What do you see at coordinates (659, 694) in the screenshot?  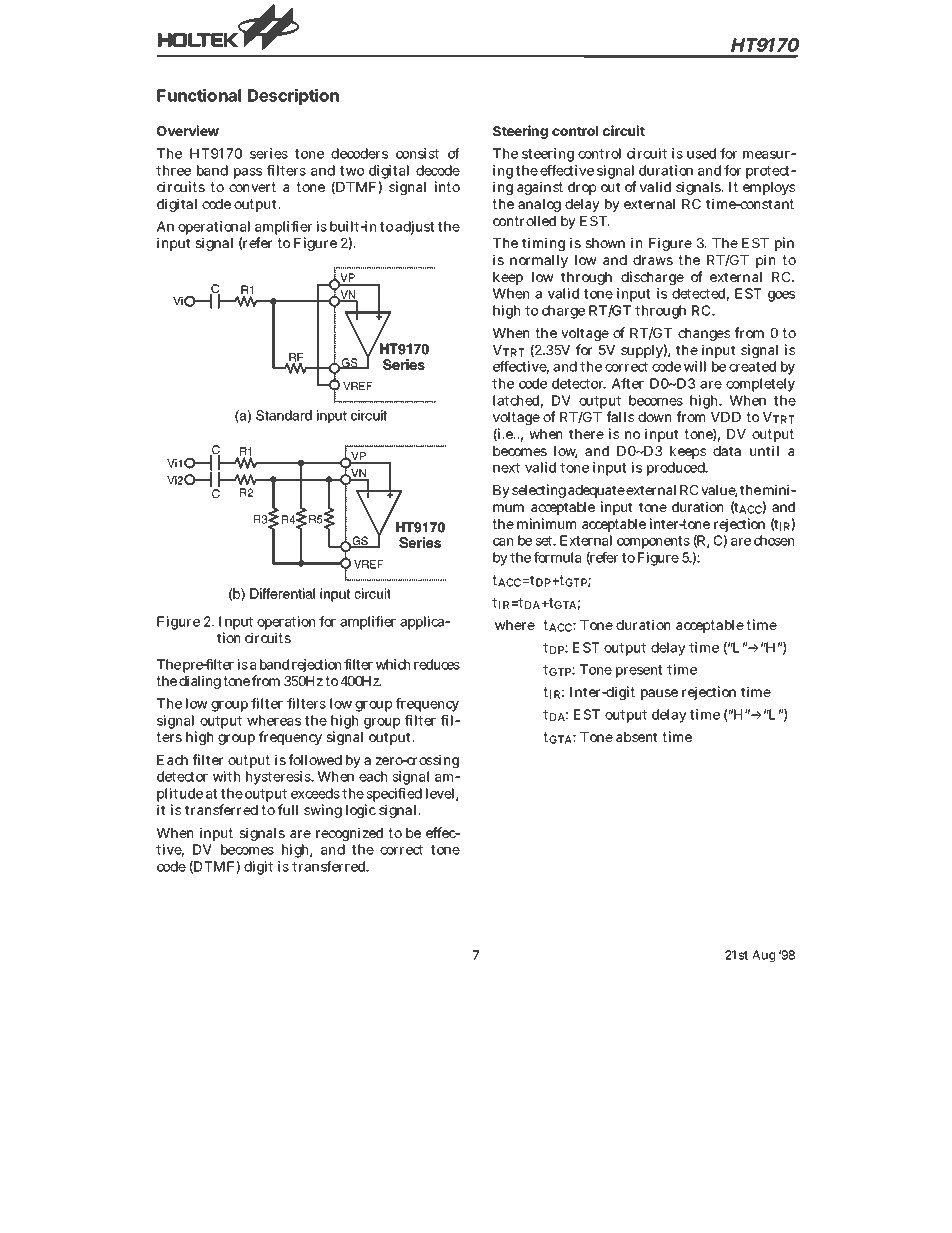 I see `pause` at bounding box center [659, 694].
